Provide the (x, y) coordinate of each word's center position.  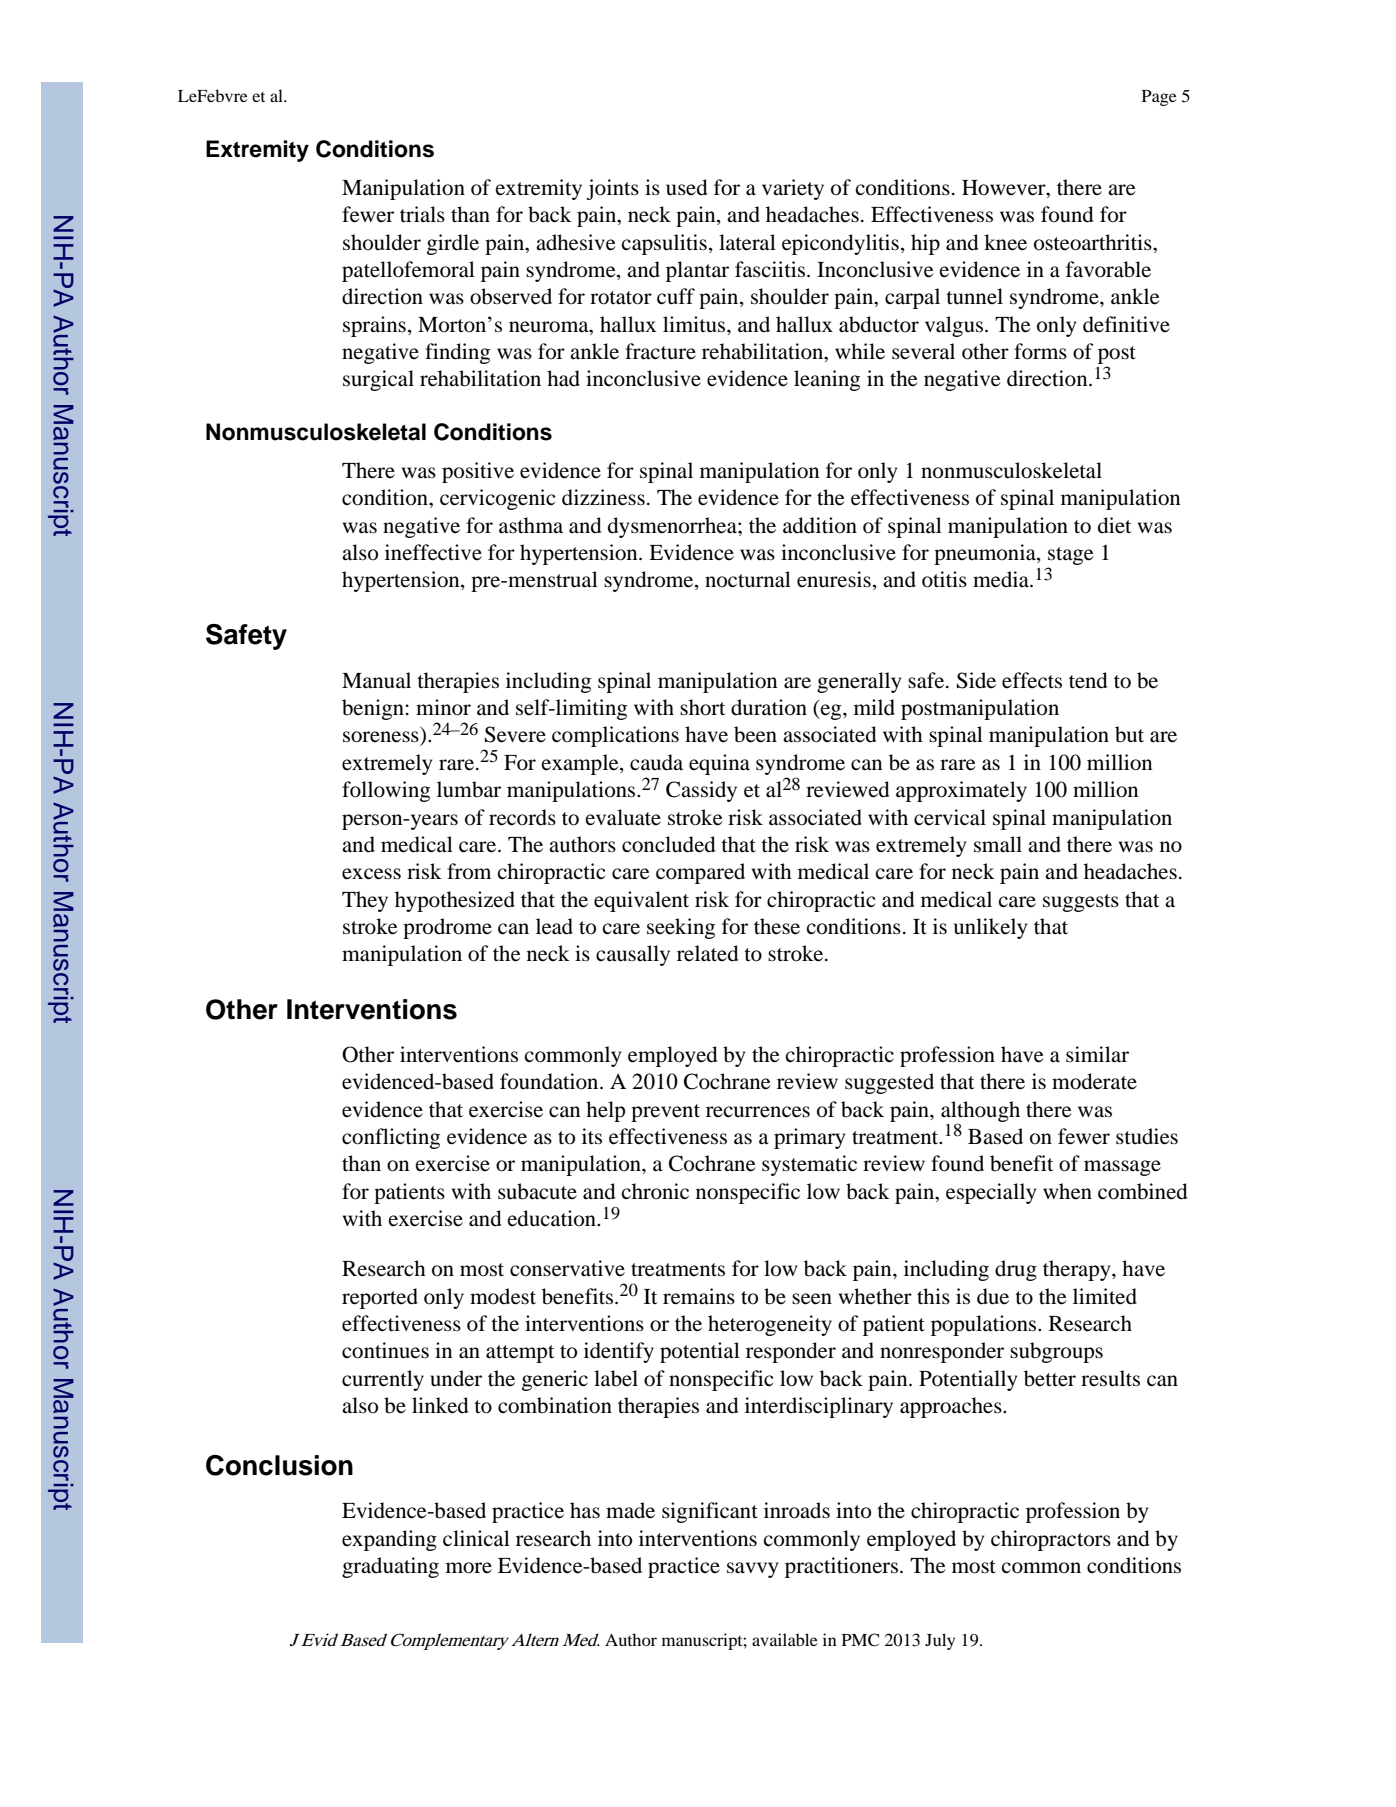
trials (422, 214)
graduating (390, 1567)
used (687, 187)
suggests (1081, 903)
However (1005, 189)
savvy (752, 1570)
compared (700, 873)
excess (371, 874)
